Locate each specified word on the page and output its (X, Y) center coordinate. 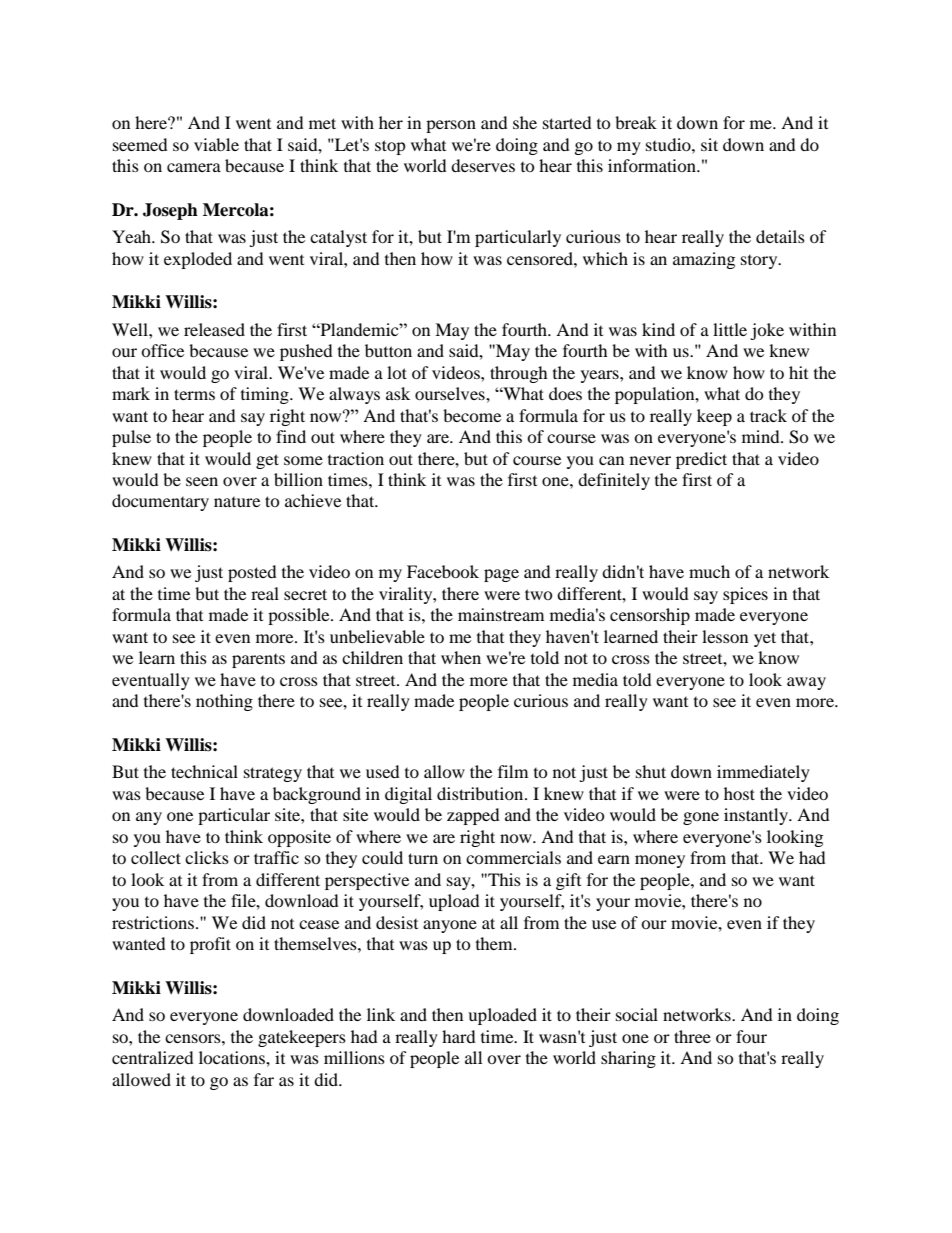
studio (669, 144)
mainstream (501, 614)
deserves (483, 165)
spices (745, 595)
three (692, 1036)
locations (233, 1057)
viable (216, 144)
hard (459, 1036)
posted (252, 573)
